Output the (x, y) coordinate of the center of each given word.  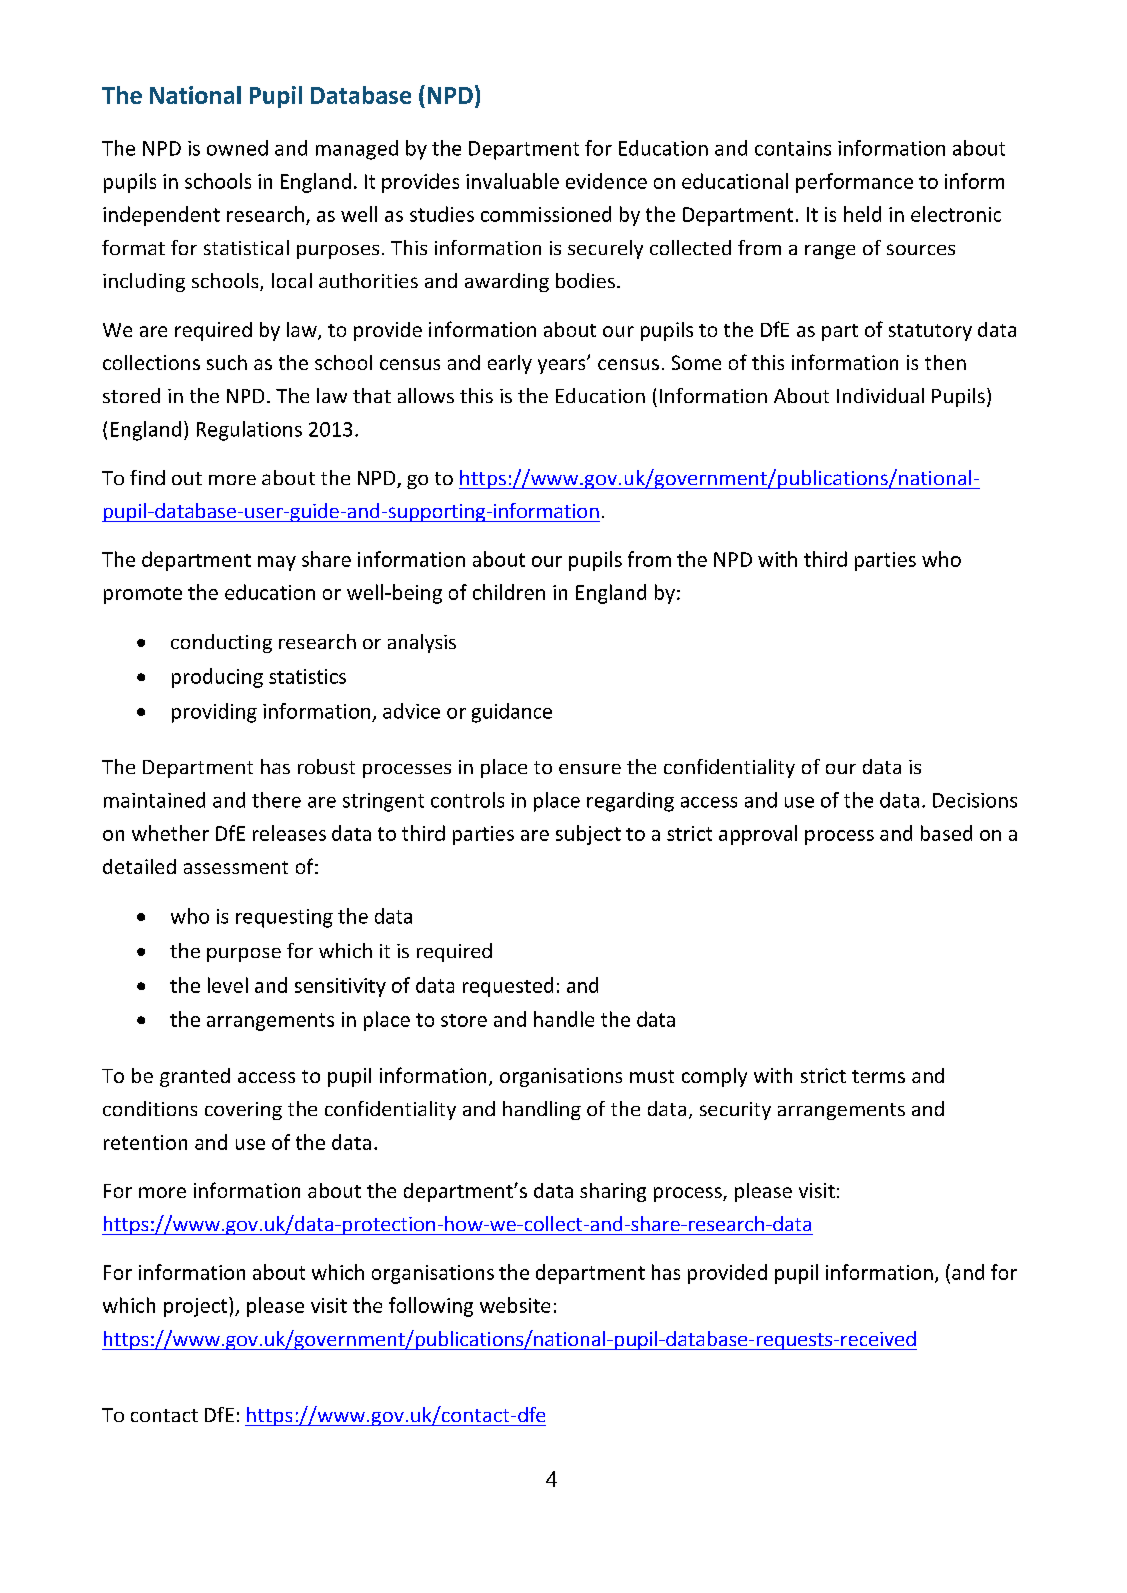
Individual (880, 395)
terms (878, 1076)
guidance (512, 713)
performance (854, 183)
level (228, 985)
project (197, 1307)
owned (237, 148)
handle (564, 1019)
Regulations (249, 431)
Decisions (975, 800)
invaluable (512, 181)
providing (214, 713)
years (563, 366)
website (515, 1305)
